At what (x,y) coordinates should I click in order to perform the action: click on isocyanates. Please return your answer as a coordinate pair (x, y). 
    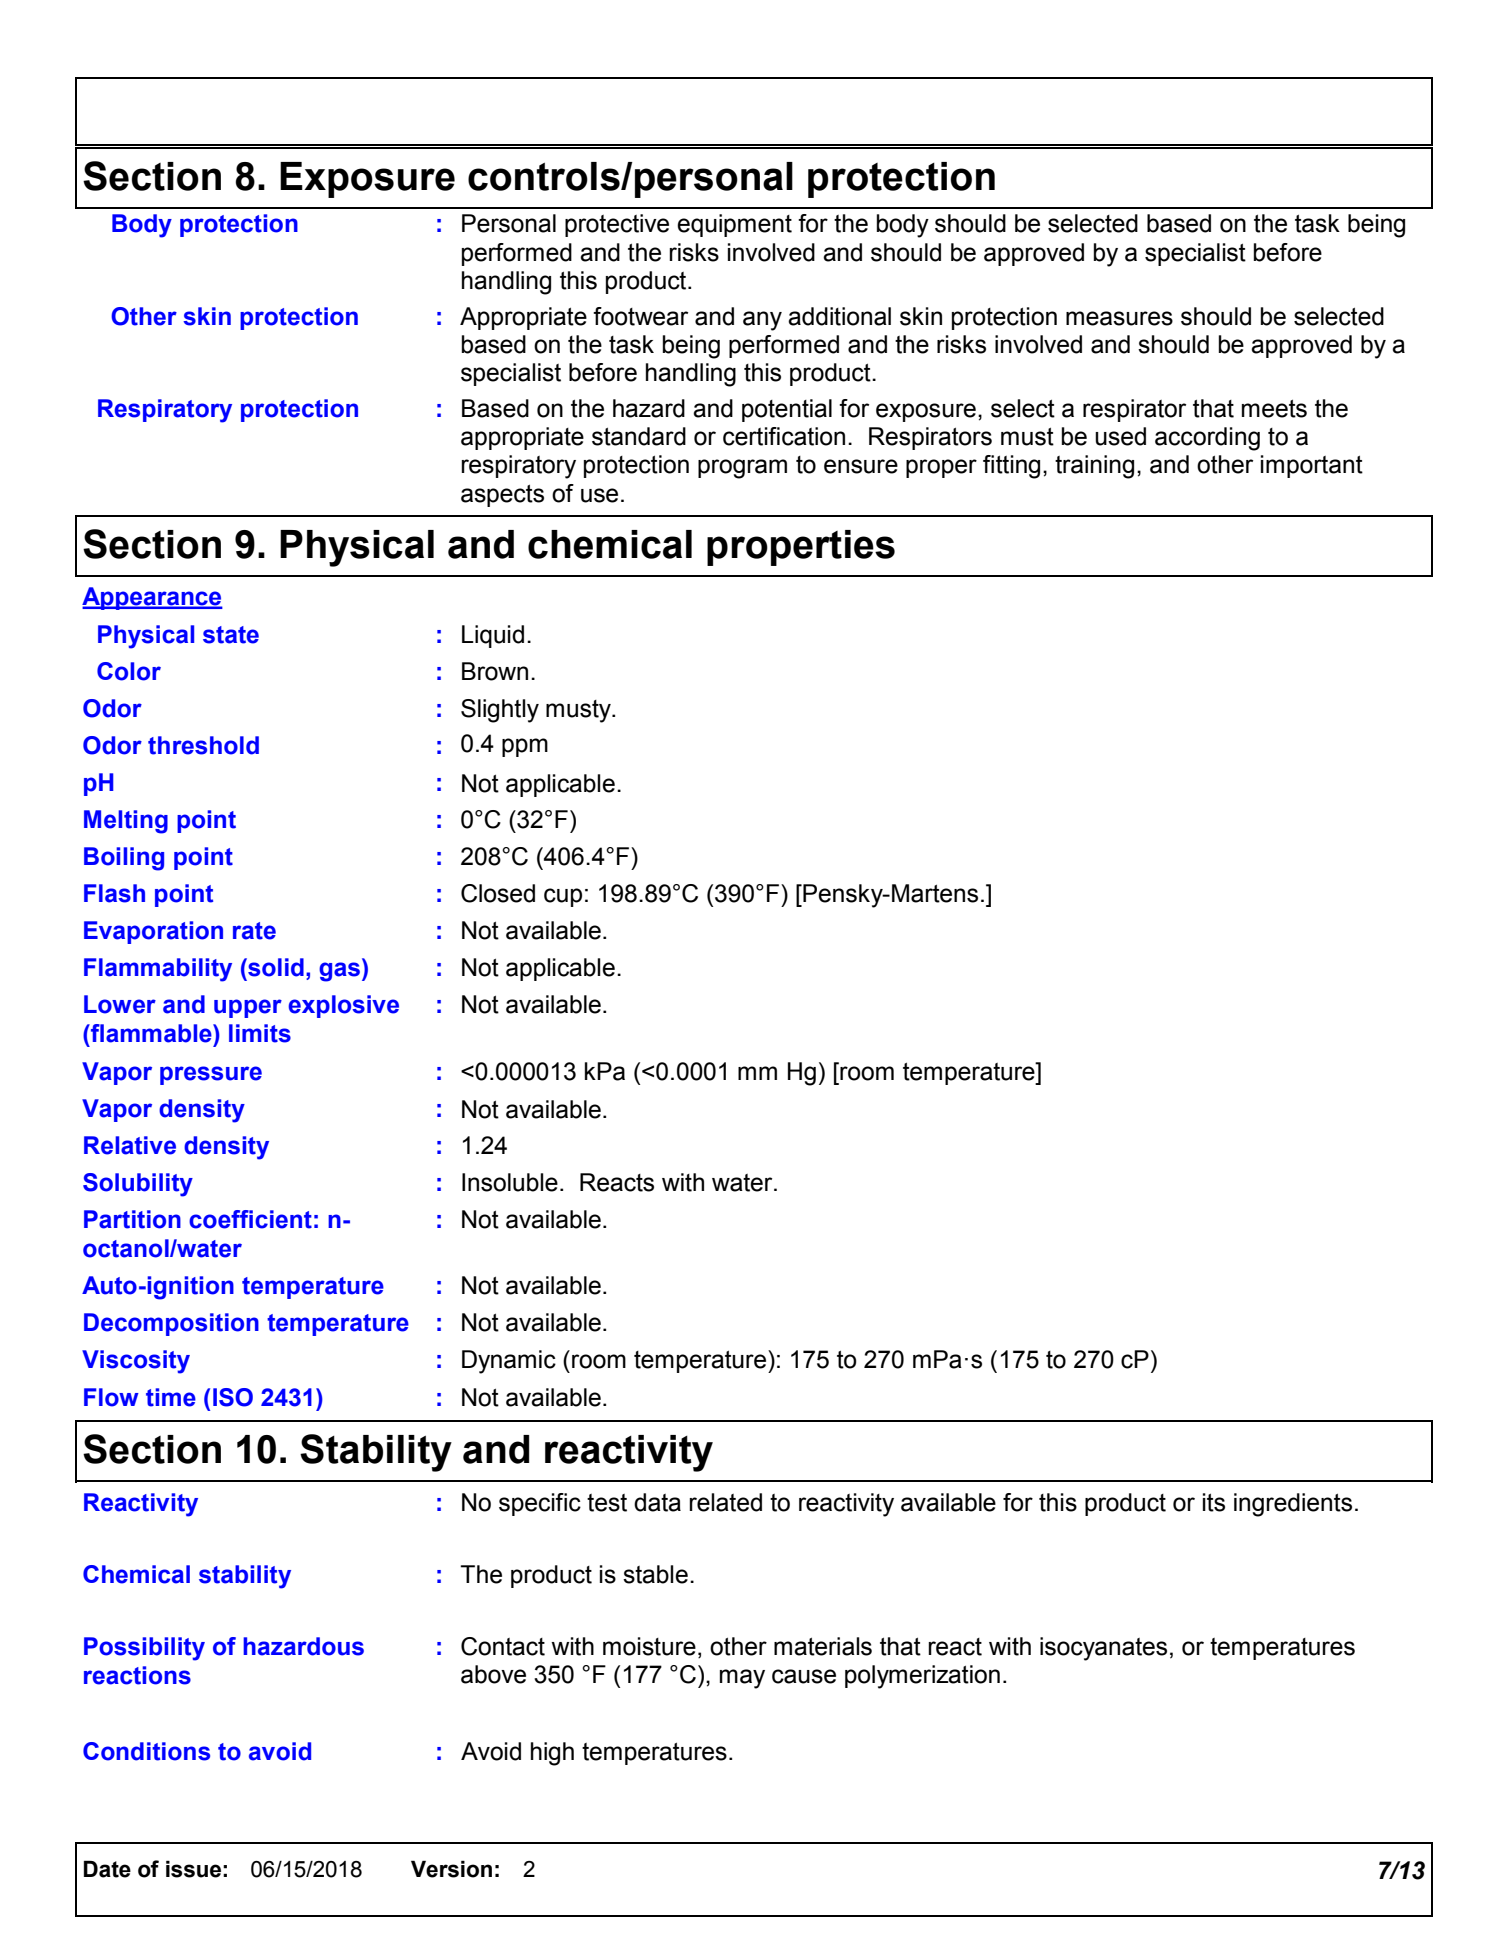
    Looking at the image, I should click on (1103, 1649).
